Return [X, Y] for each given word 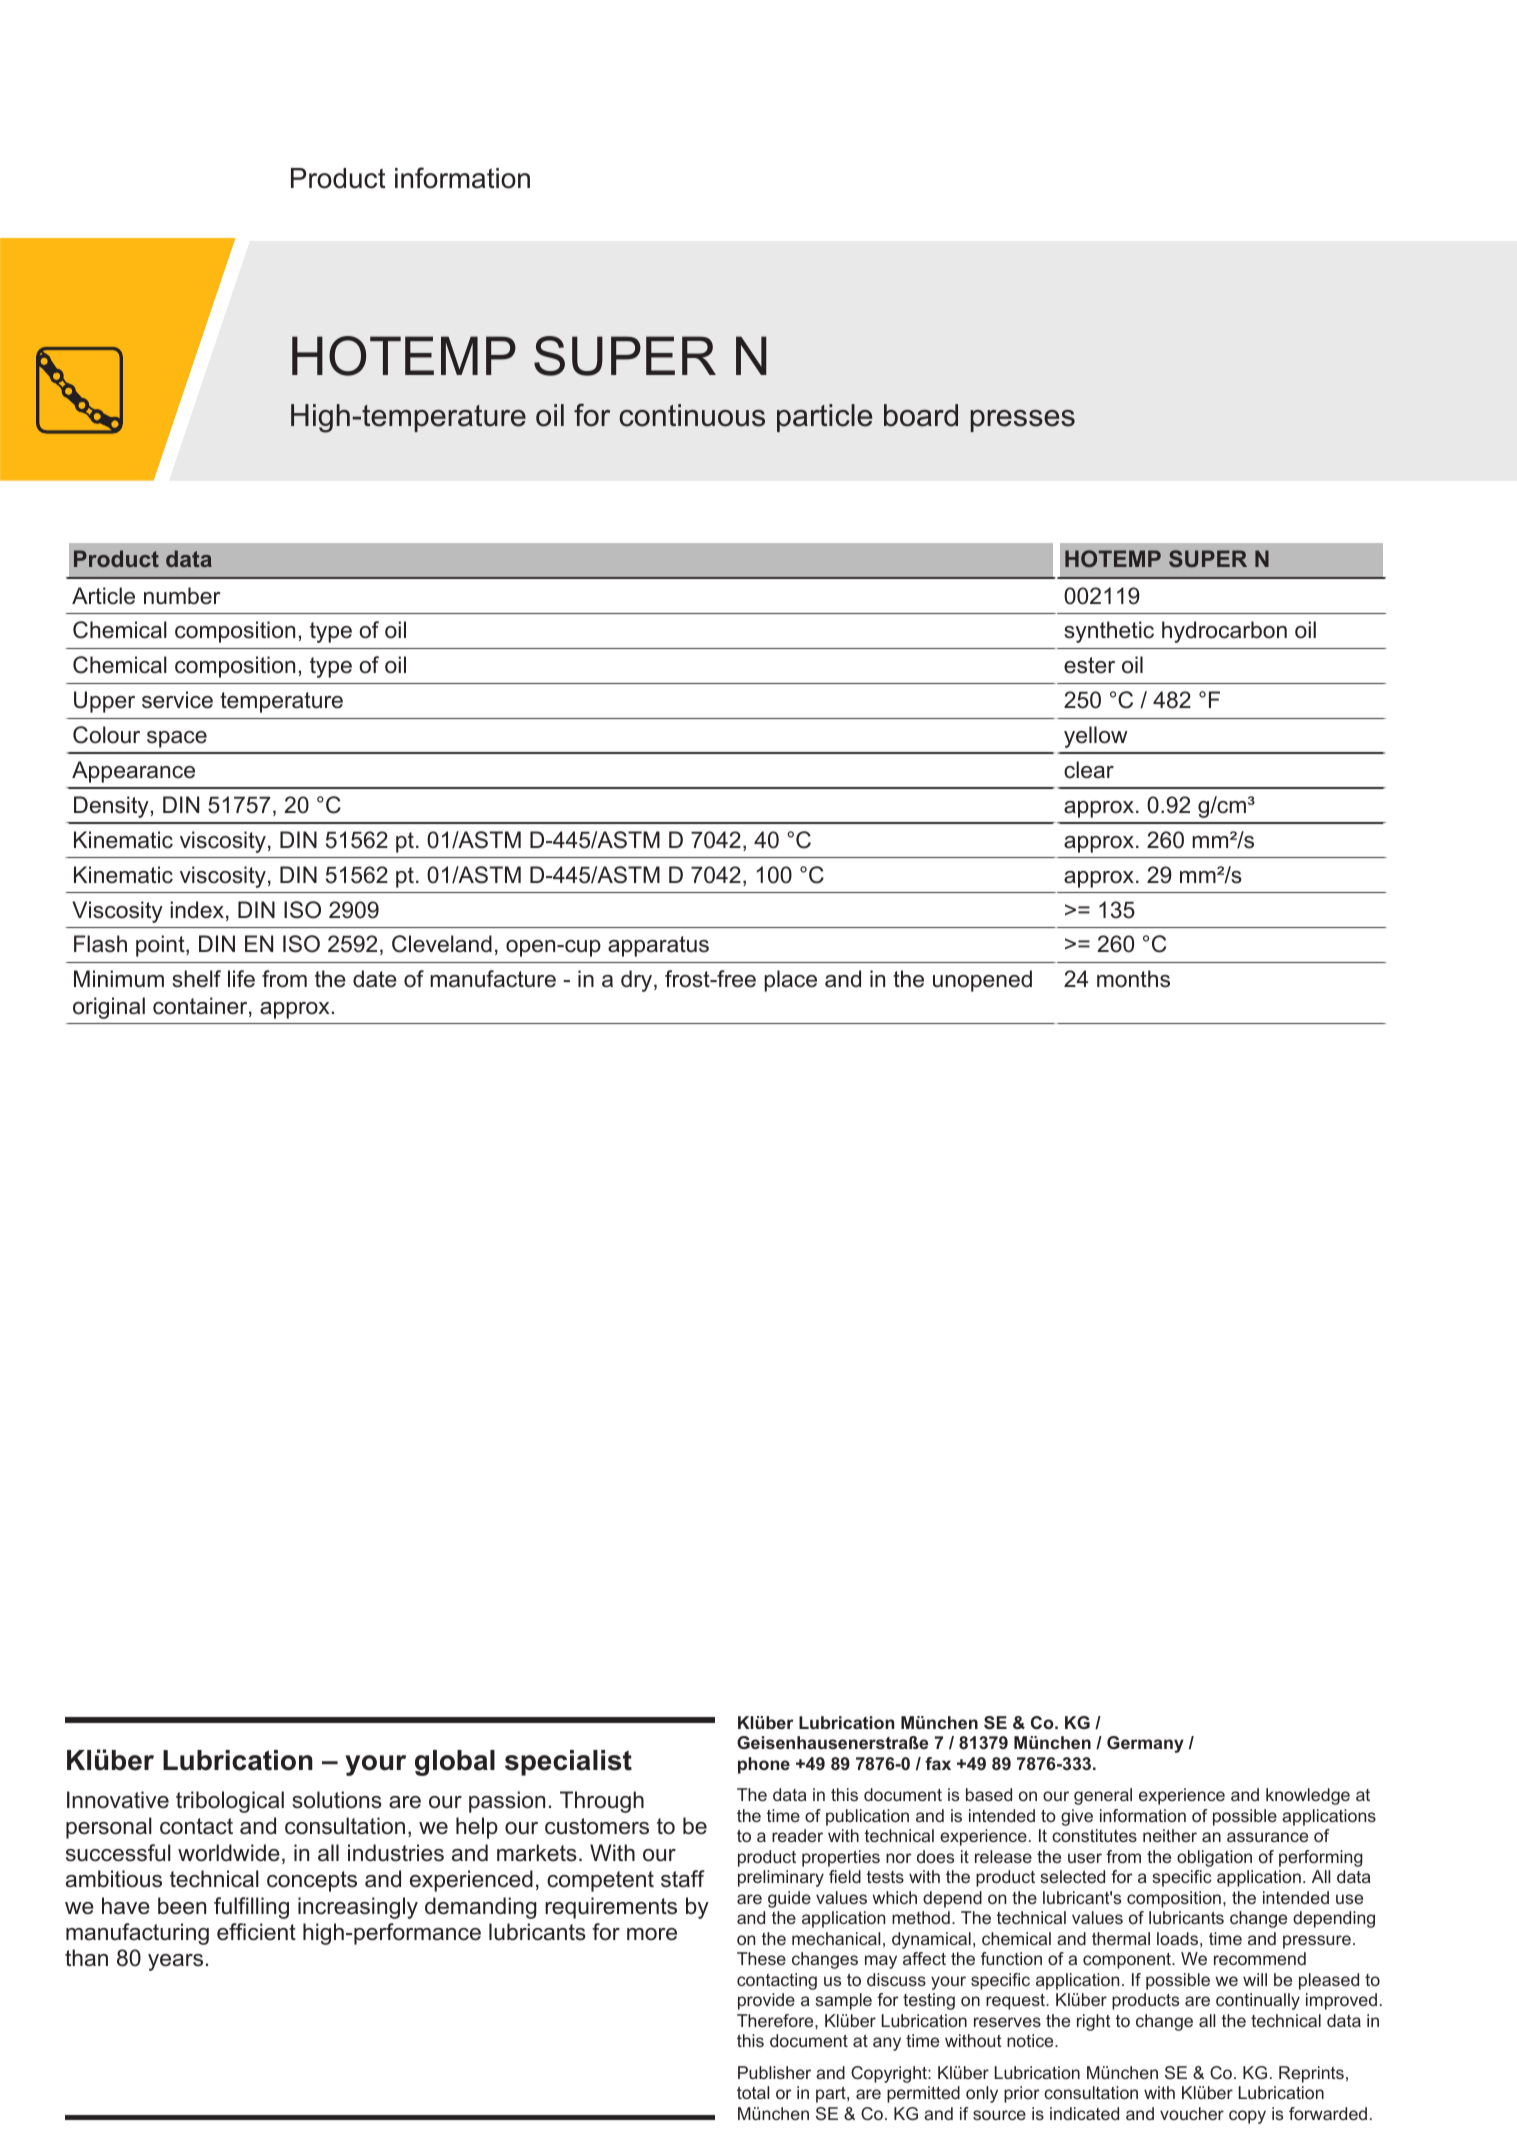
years [175, 1962]
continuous [692, 415]
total [753, 2092]
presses [1023, 421]
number [182, 596]
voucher [1192, 2113]
